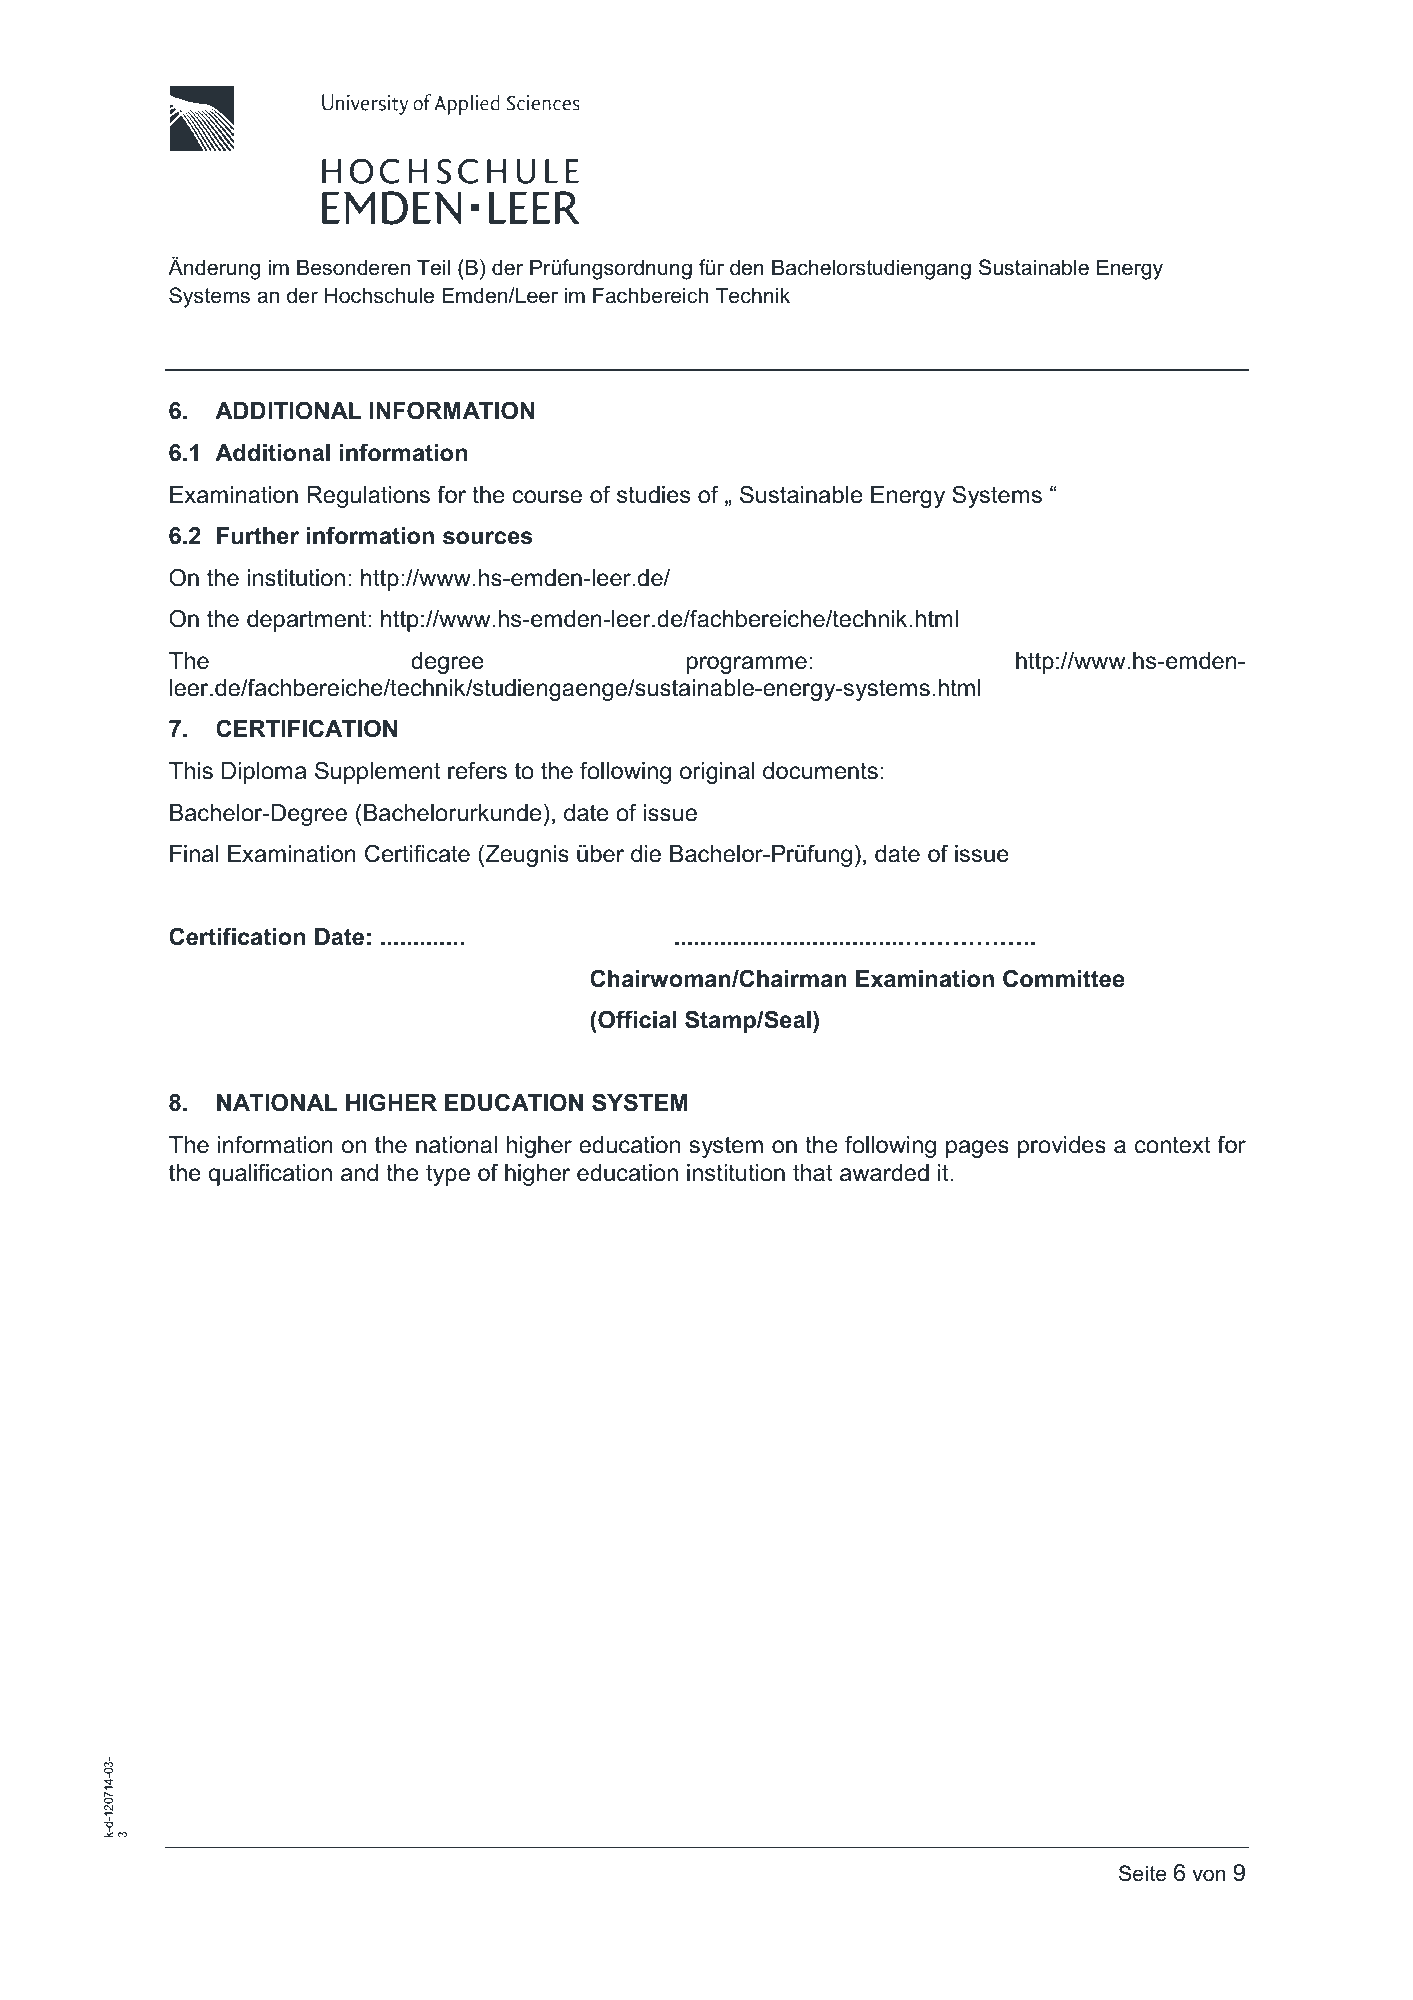  I want to click on Committee, so click(1063, 978).
